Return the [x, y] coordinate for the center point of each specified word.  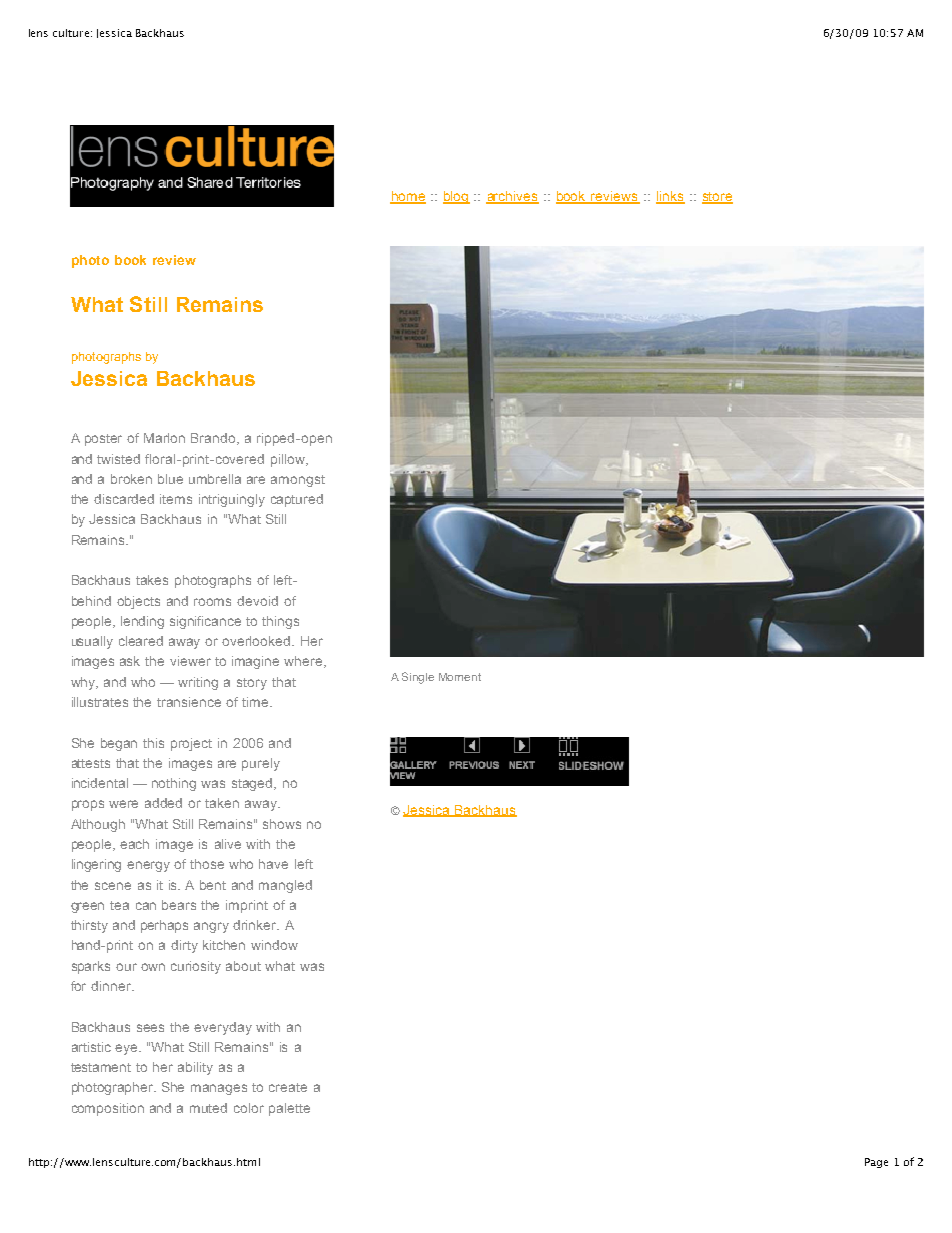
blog [456, 197]
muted [208, 1108]
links [670, 197]
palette [289, 1109]
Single [418, 678]
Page [876, 1163]
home [408, 197]
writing [198, 683]
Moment [460, 677]
